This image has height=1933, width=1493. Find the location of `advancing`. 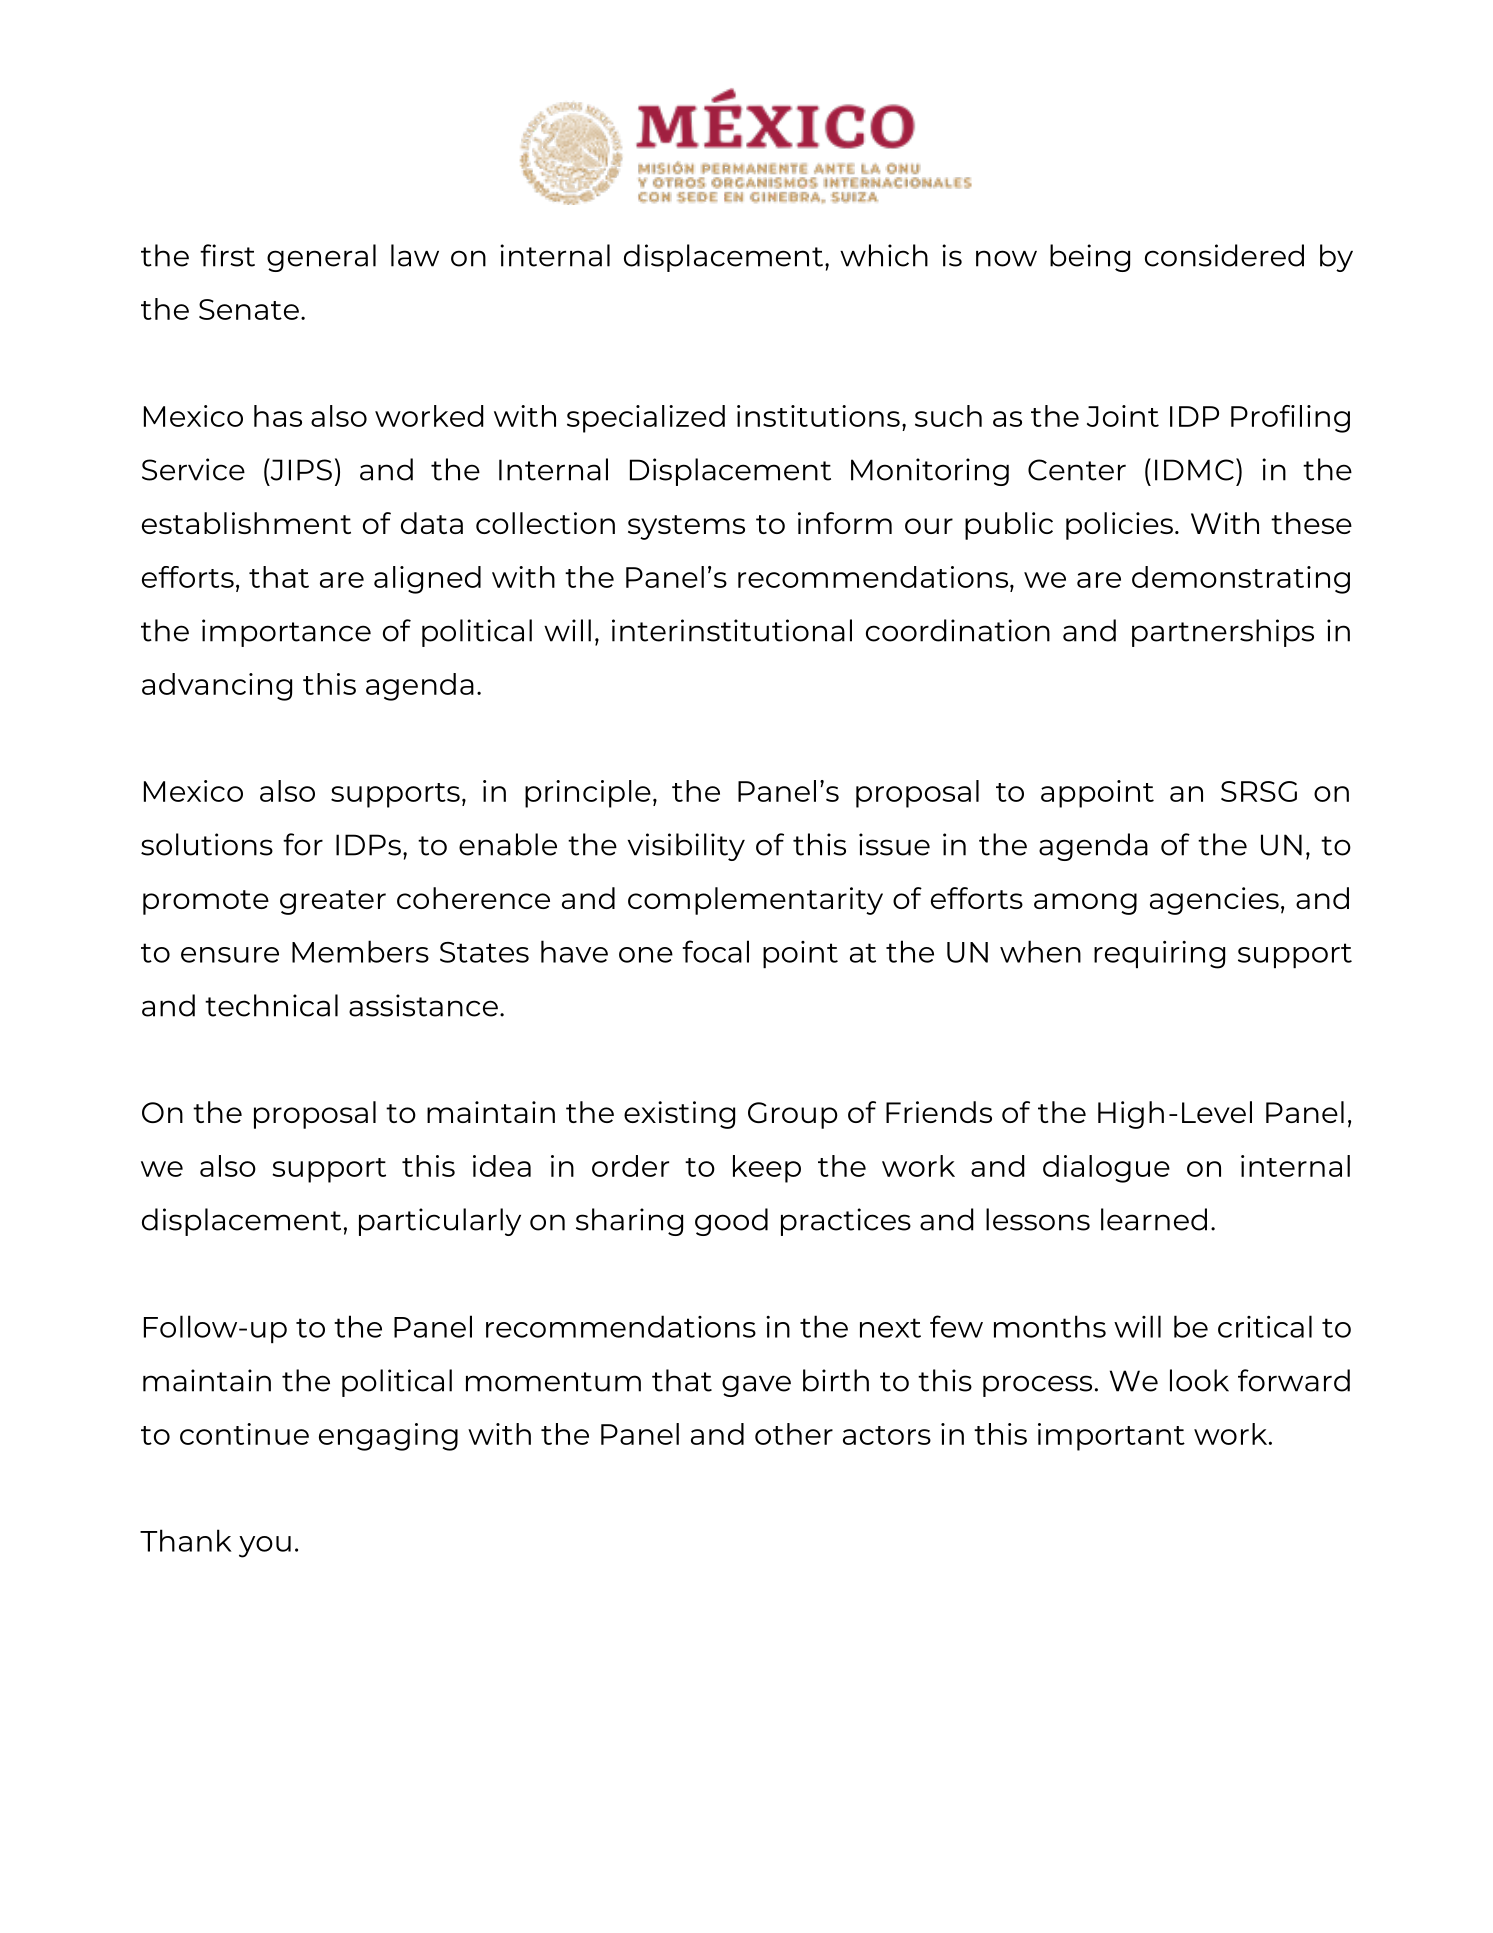

advancing is located at coordinates (217, 687).
